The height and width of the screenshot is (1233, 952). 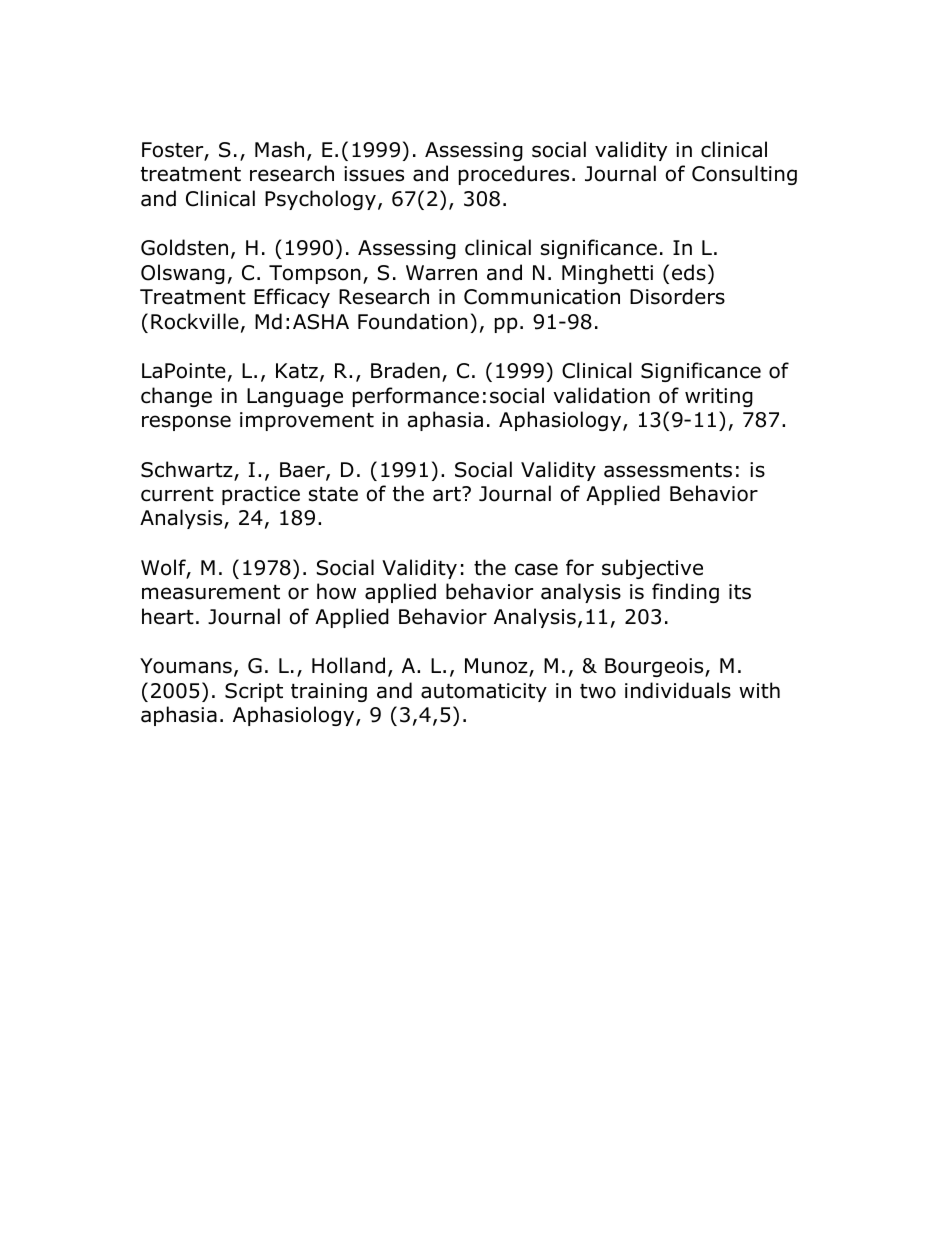 I want to click on Munoz, so click(x=497, y=667).
